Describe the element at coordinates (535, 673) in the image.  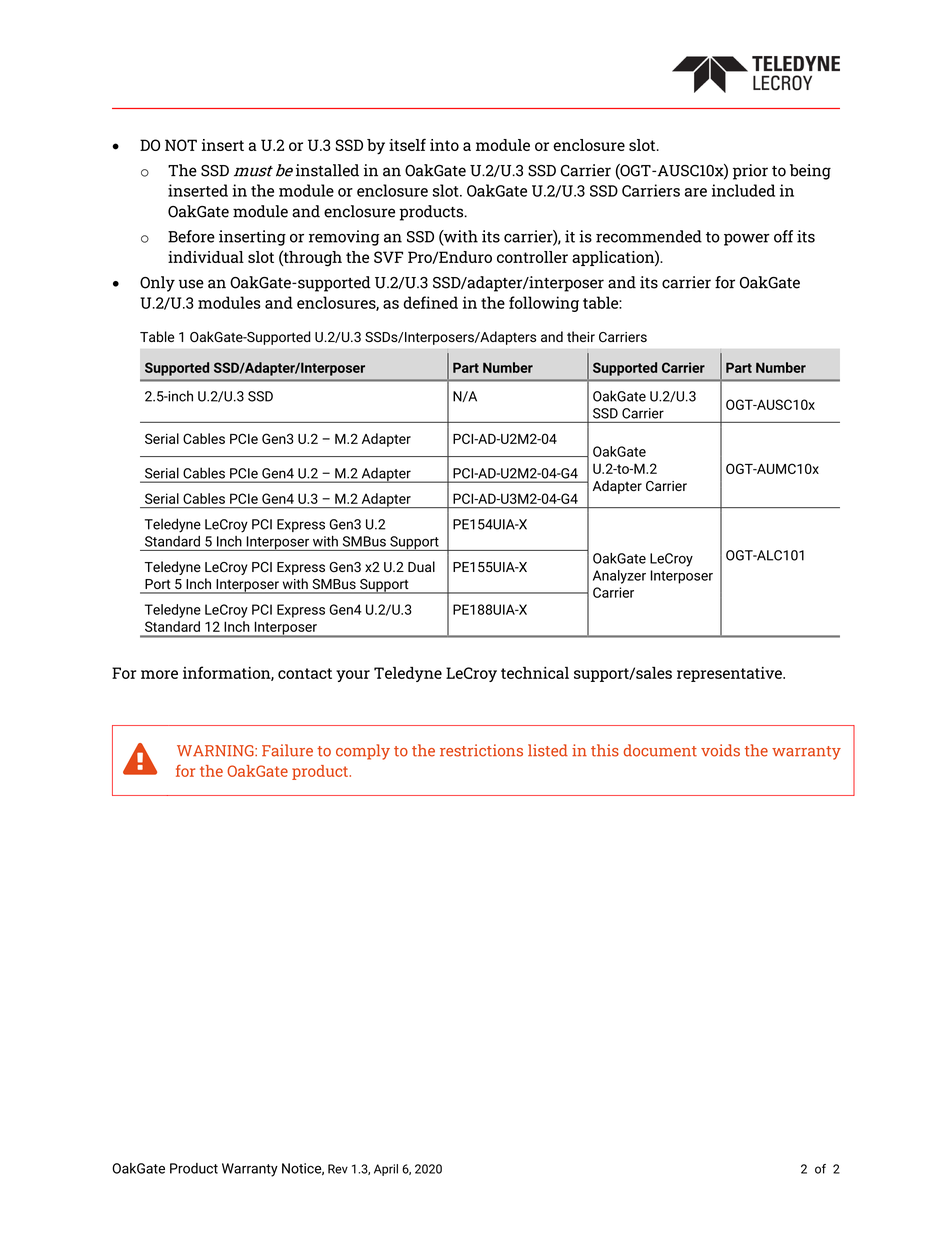
I see `technical` at that location.
